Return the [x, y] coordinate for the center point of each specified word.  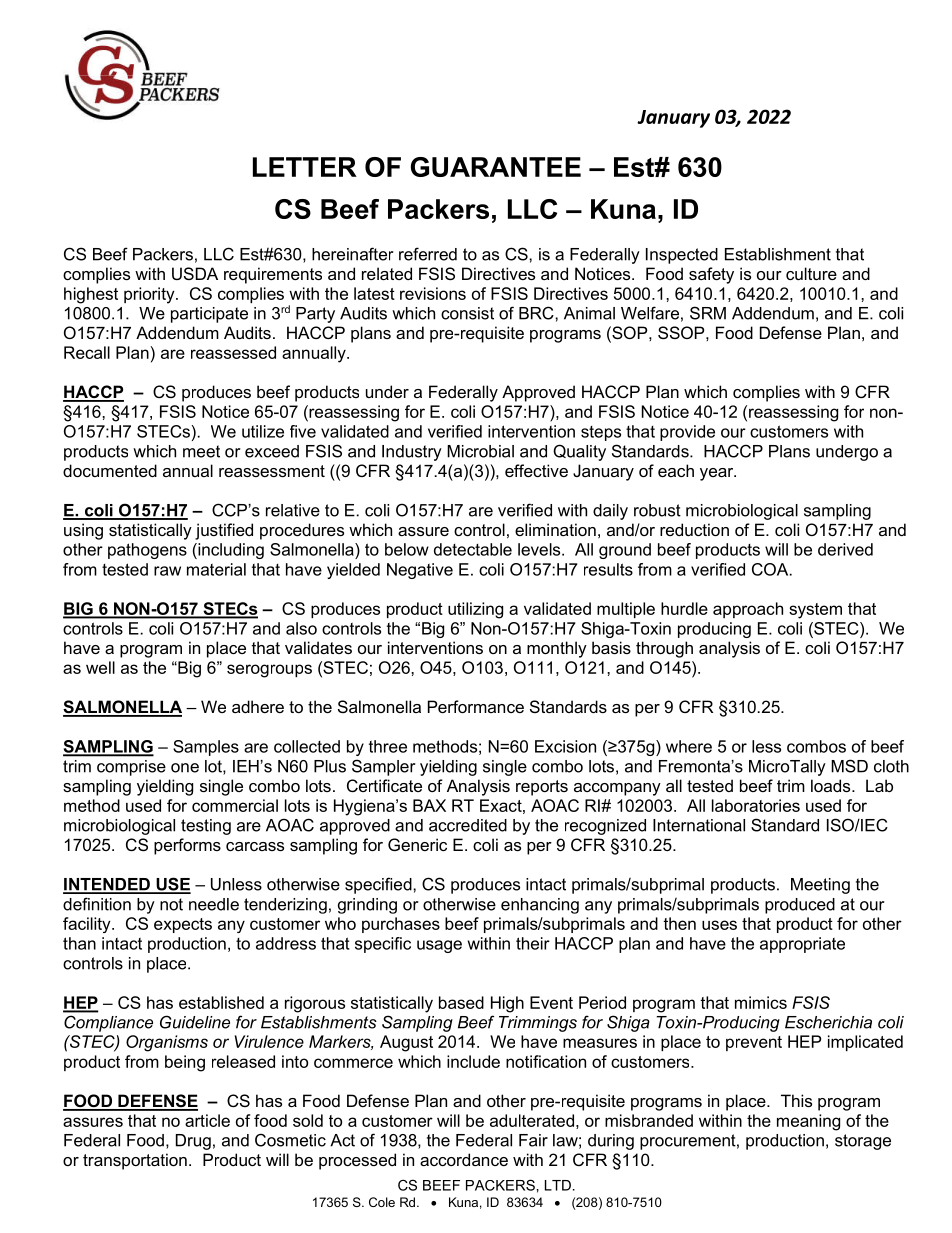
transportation [135, 1161]
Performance [476, 706]
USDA [195, 273]
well [100, 667]
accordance [464, 1159]
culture [811, 273]
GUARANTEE [496, 167]
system [815, 611]
